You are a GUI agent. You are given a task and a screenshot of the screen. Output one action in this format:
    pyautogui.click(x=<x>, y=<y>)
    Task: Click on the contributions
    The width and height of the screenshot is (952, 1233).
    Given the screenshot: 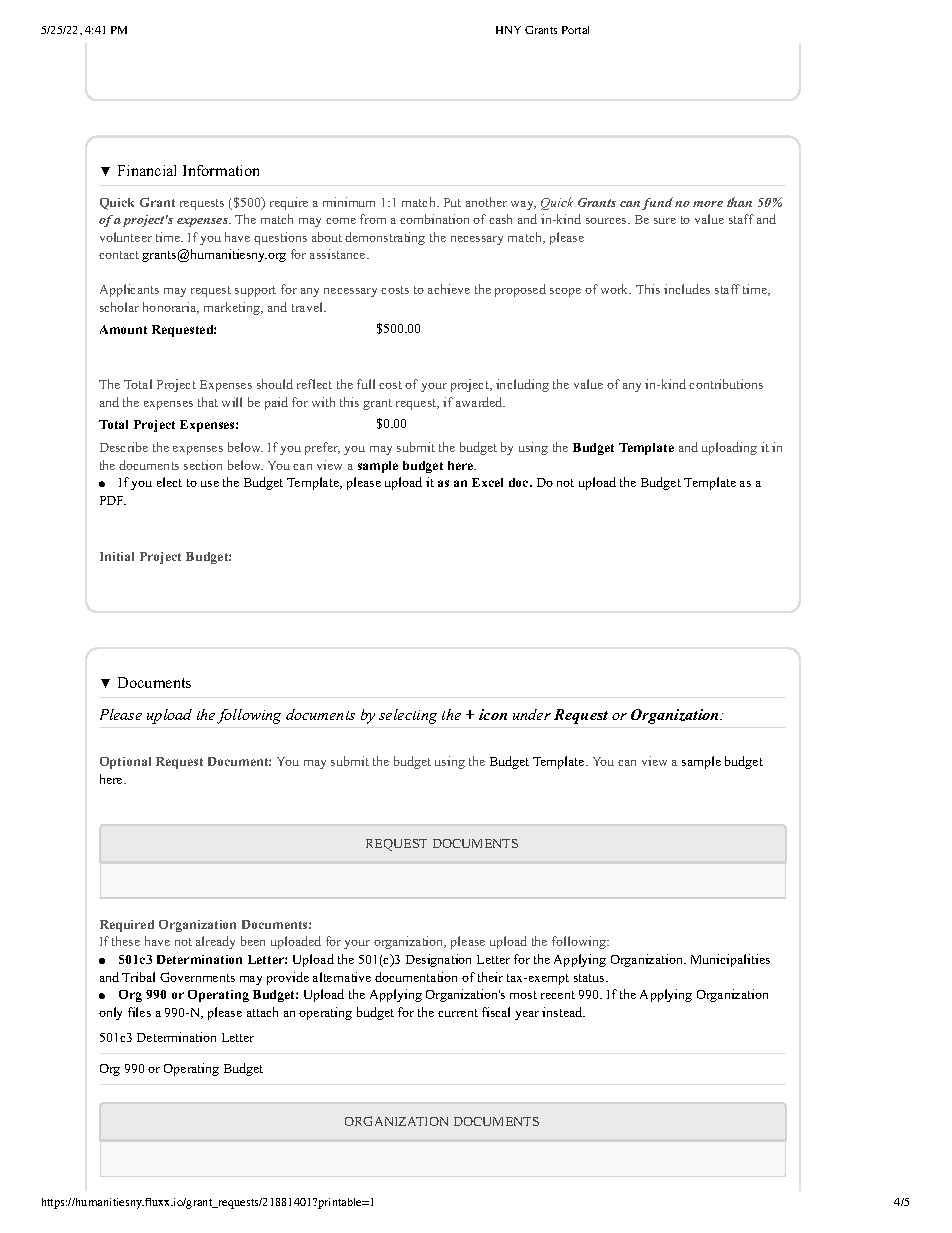 What is the action you would take?
    pyautogui.click(x=726, y=384)
